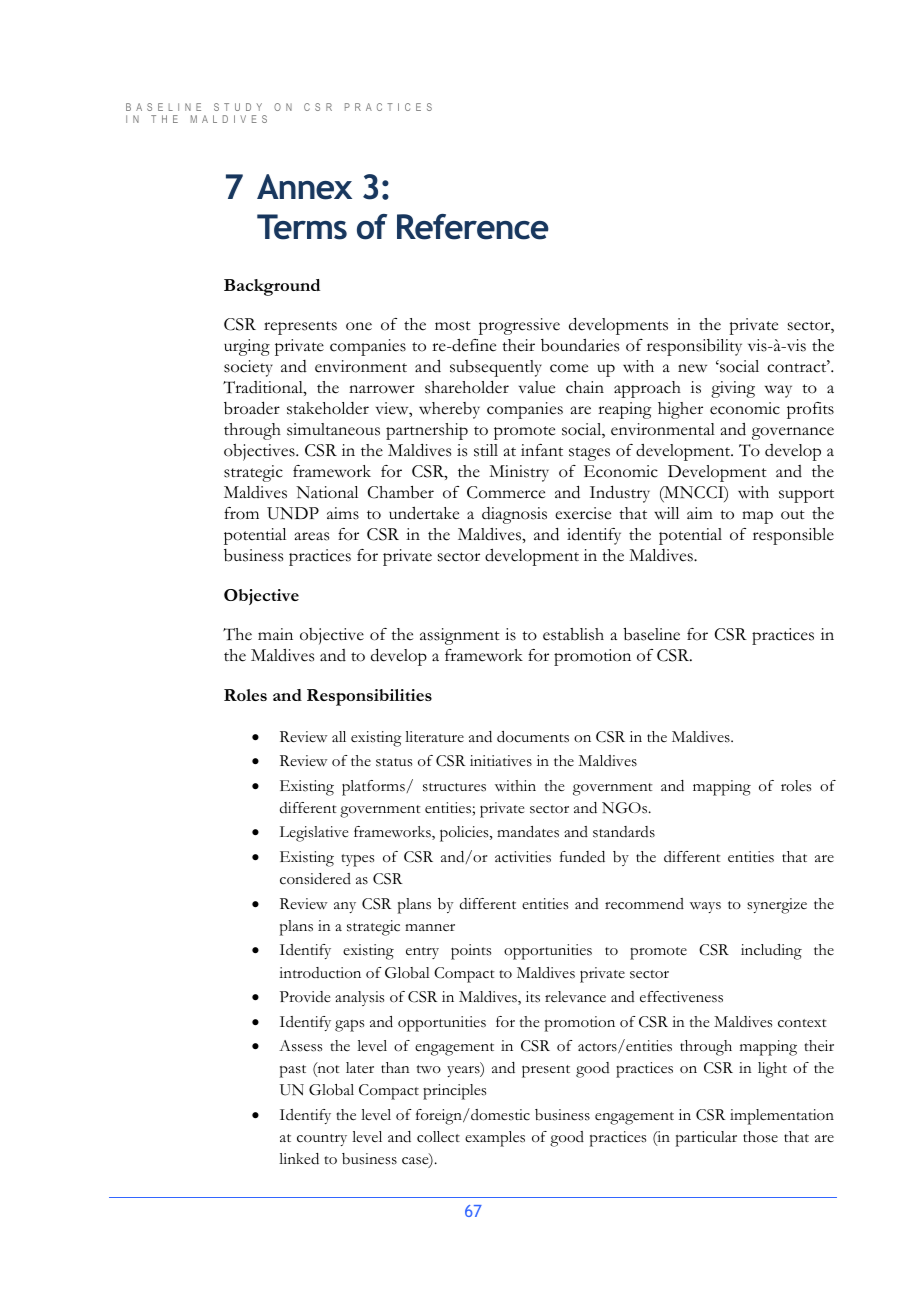  I want to click on main, so click(275, 634).
